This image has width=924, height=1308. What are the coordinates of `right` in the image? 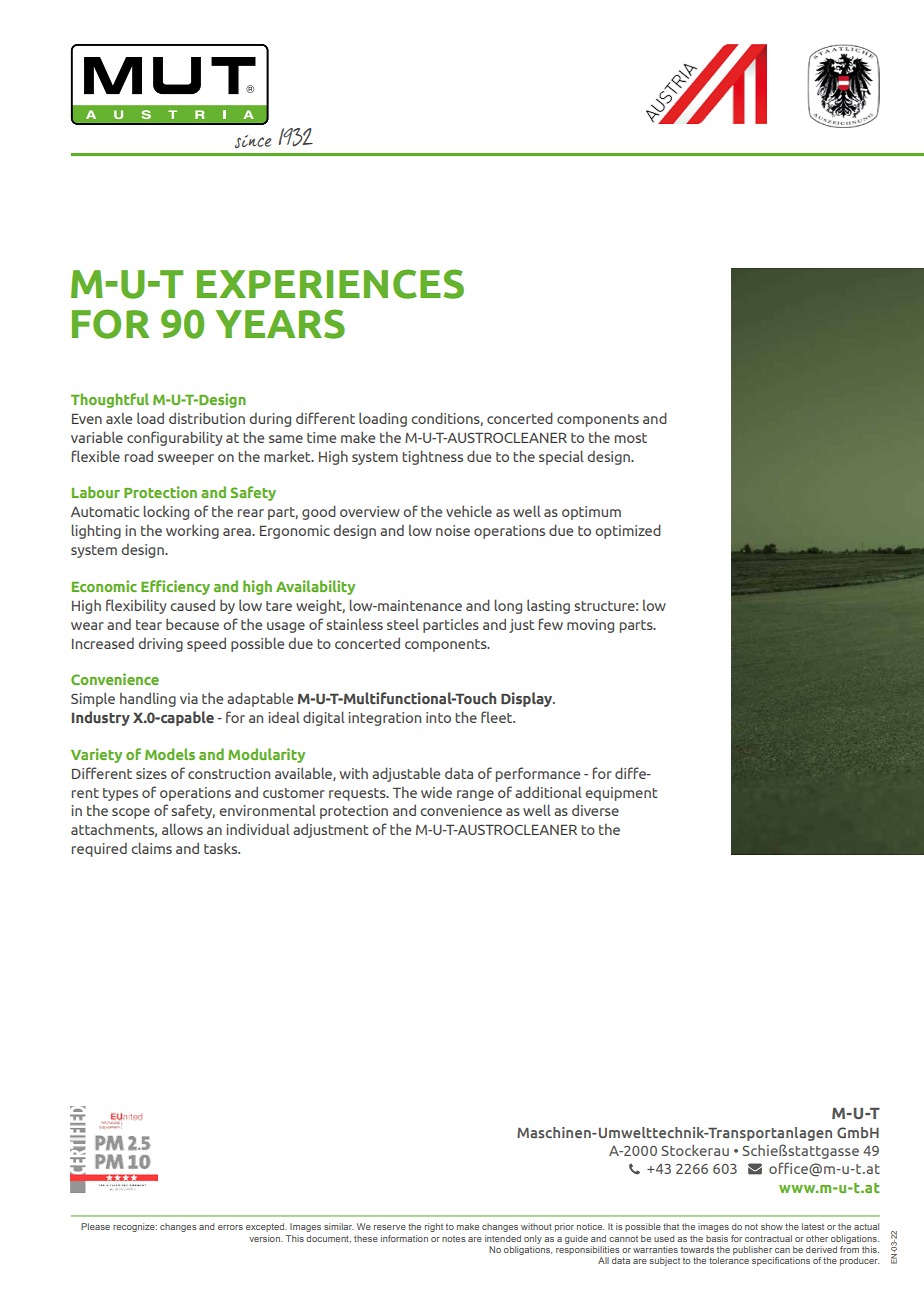 It's located at (434, 1227).
